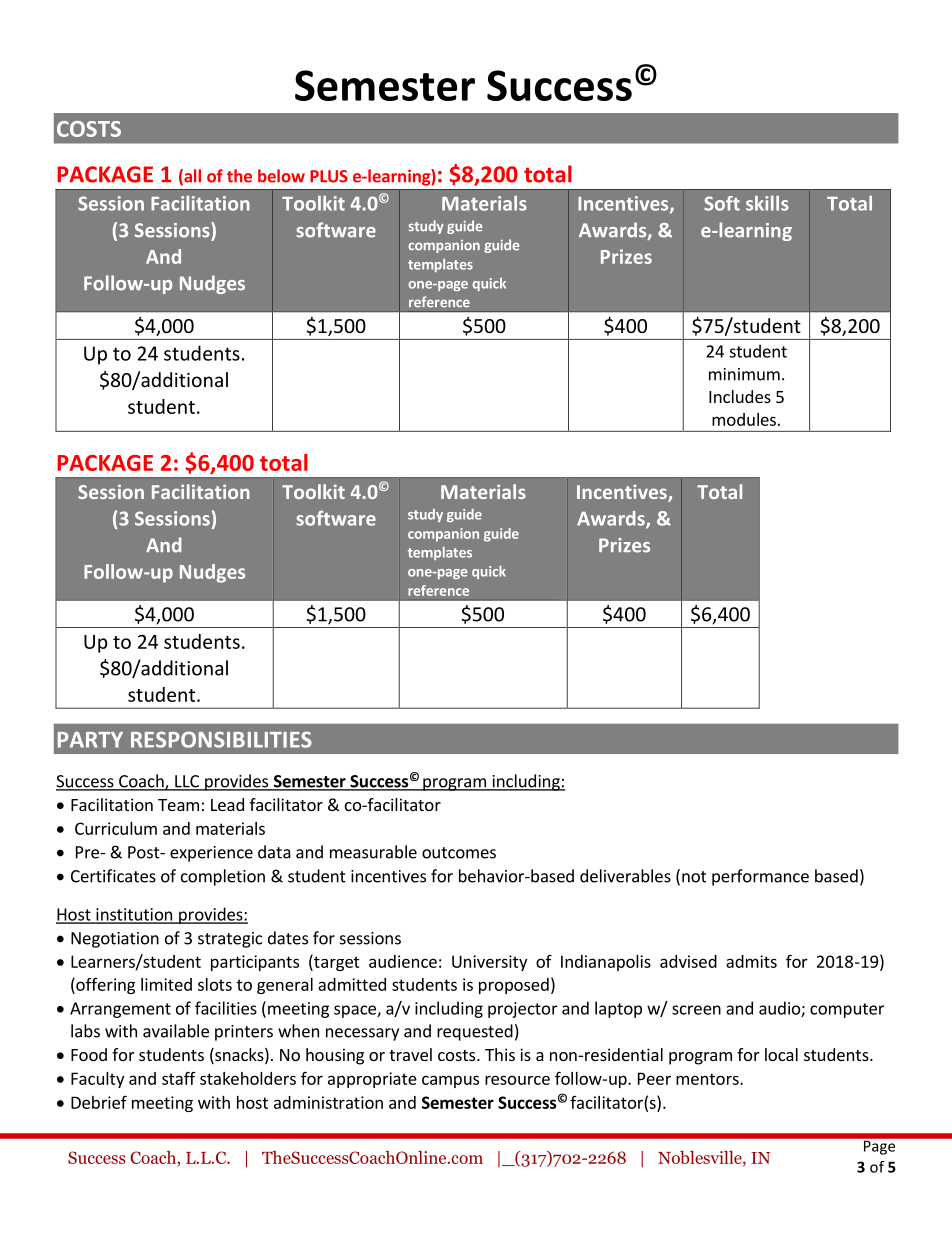 The image size is (952, 1233). Describe the element at coordinates (221, 739) in the screenshot. I see `RESPONSIBILITIES` at that location.
